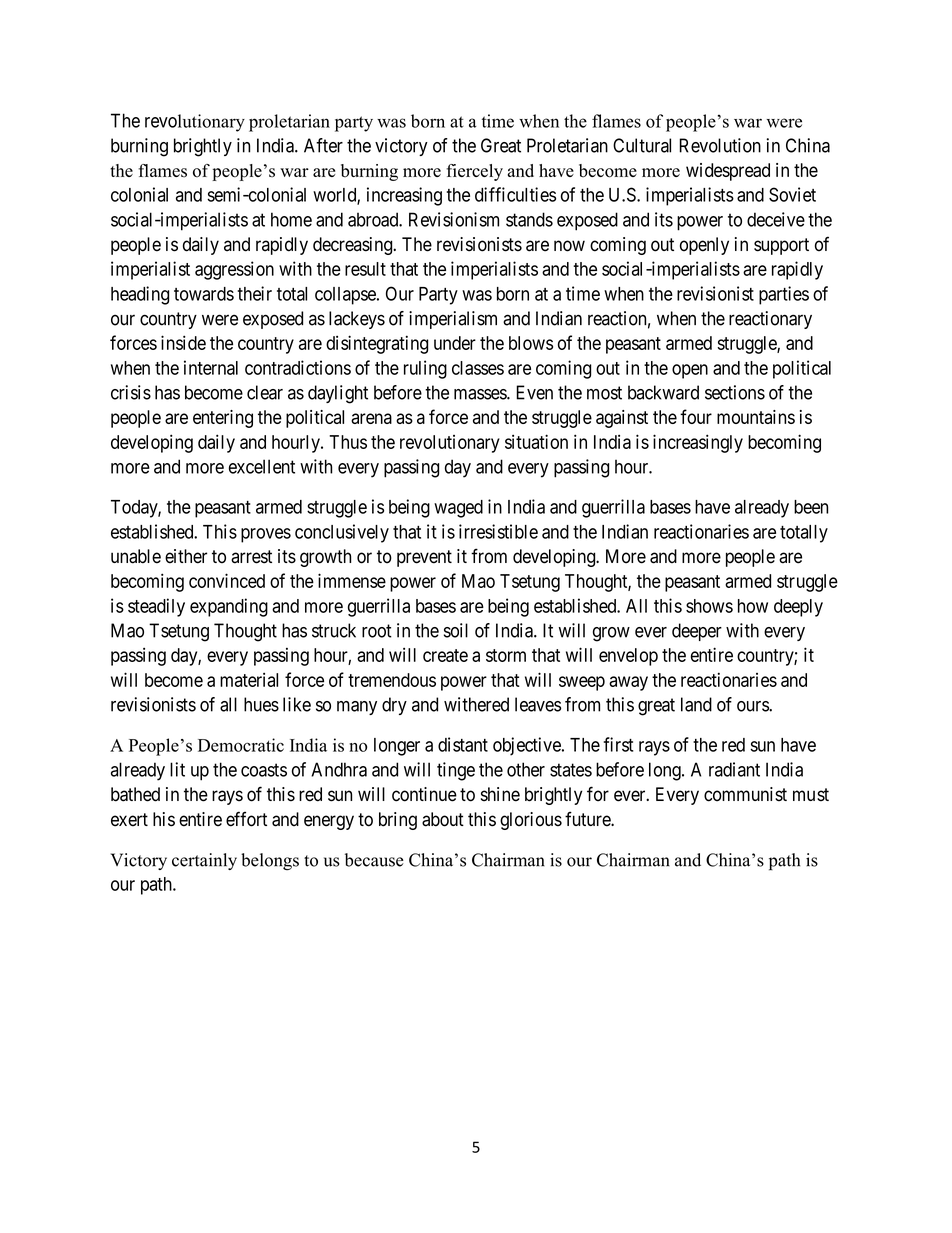 This page has width=952, height=1233. Describe the element at coordinates (481, 394) in the page. I see `masses` at that location.
